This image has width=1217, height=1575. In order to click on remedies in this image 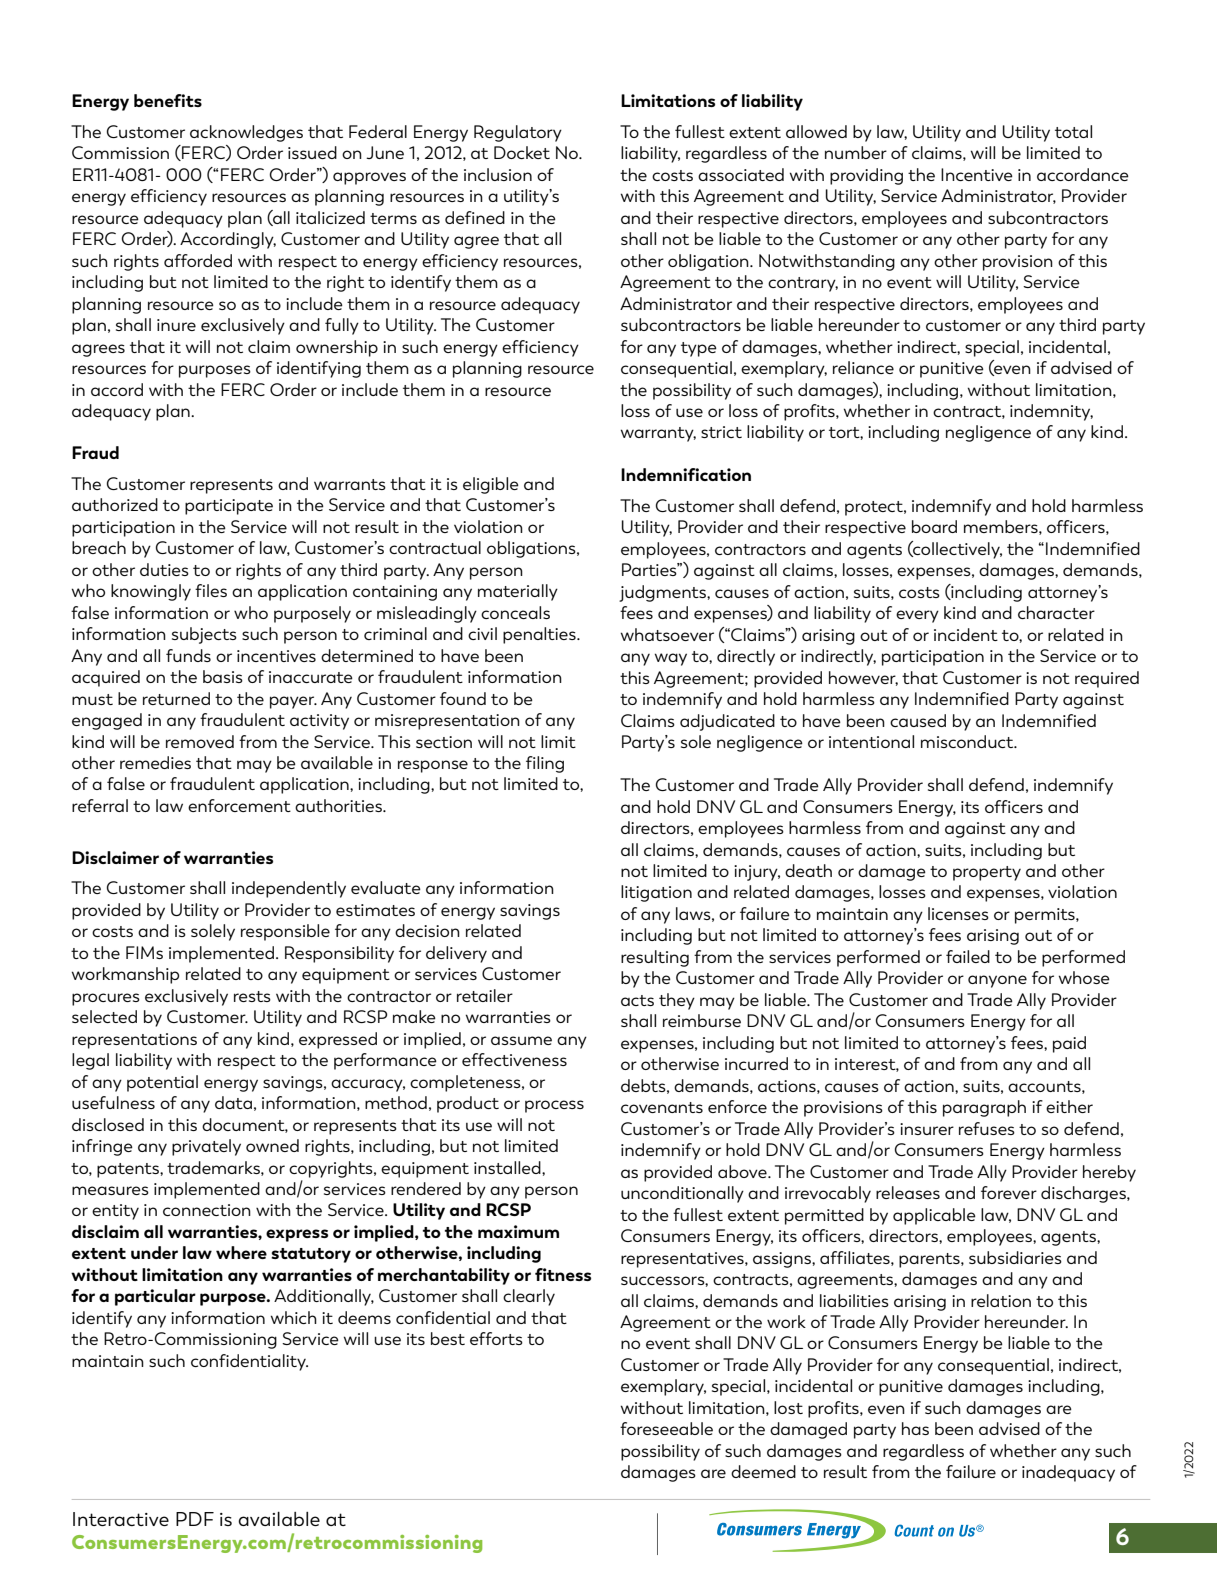, I will do `click(155, 762)`.
